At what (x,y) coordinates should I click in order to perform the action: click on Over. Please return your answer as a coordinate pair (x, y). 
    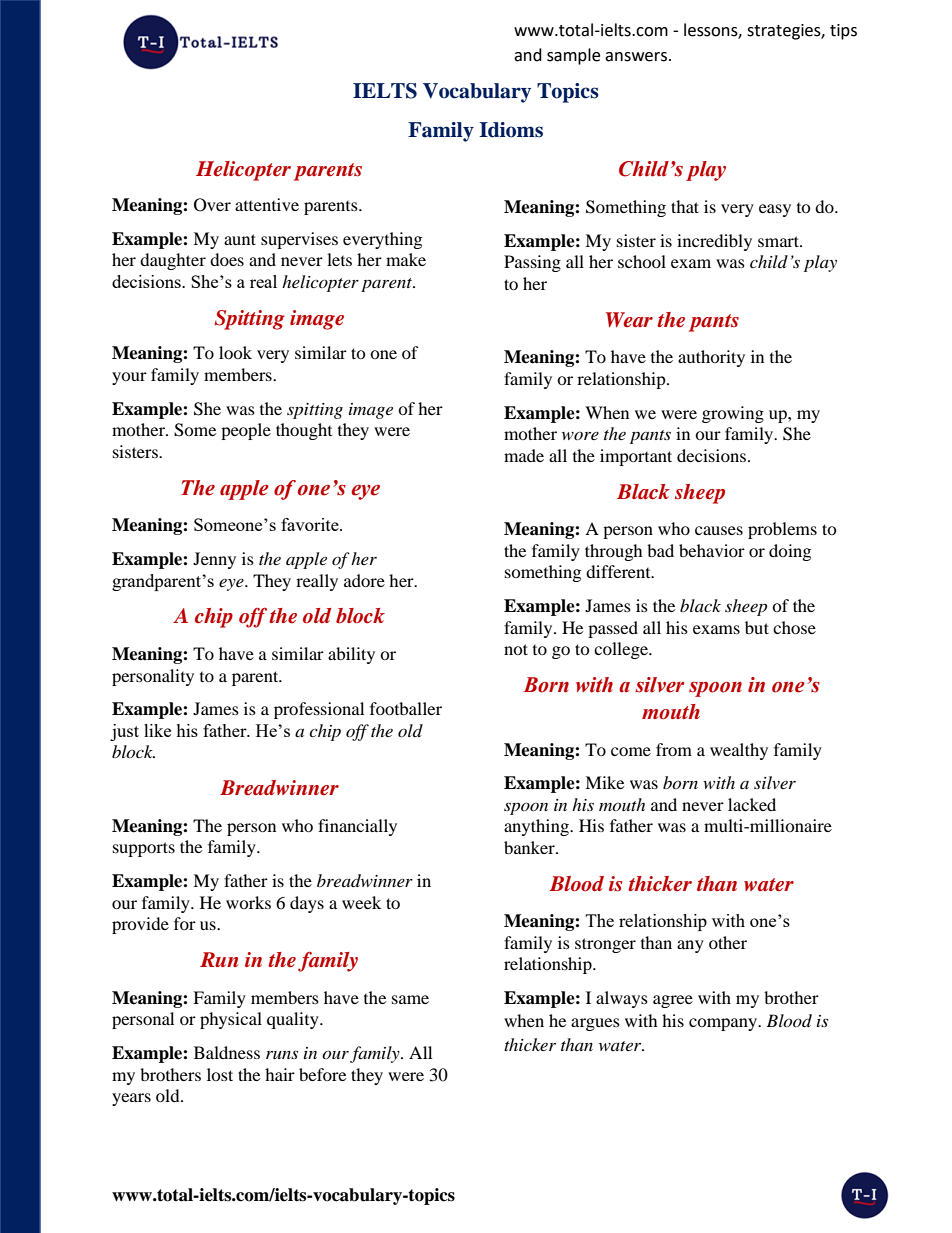
    Looking at the image, I should click on (212, 205).
